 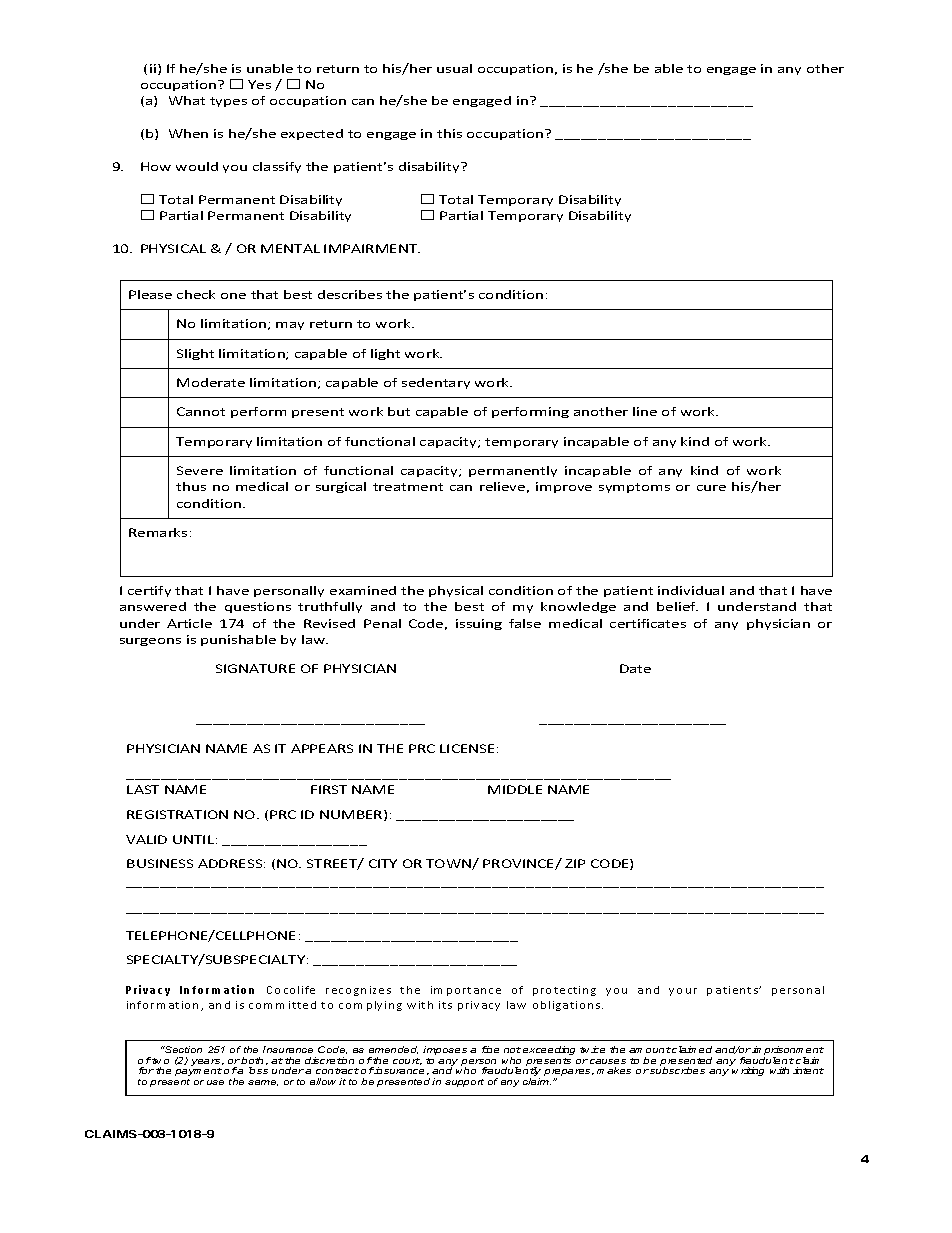 I want to click on line, so click(x=645, y=411).
